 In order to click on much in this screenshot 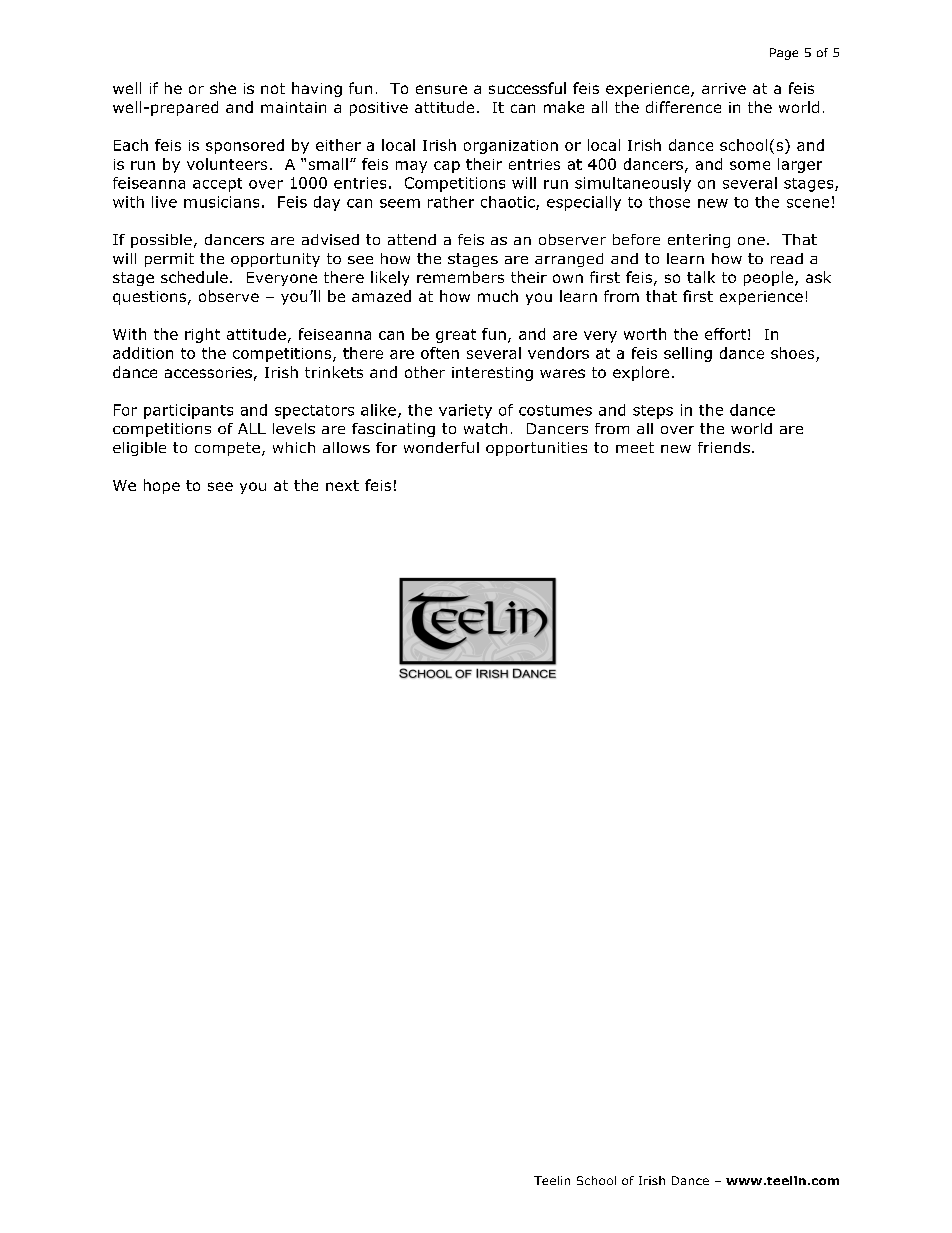, I will do `click(498, 296)`.
